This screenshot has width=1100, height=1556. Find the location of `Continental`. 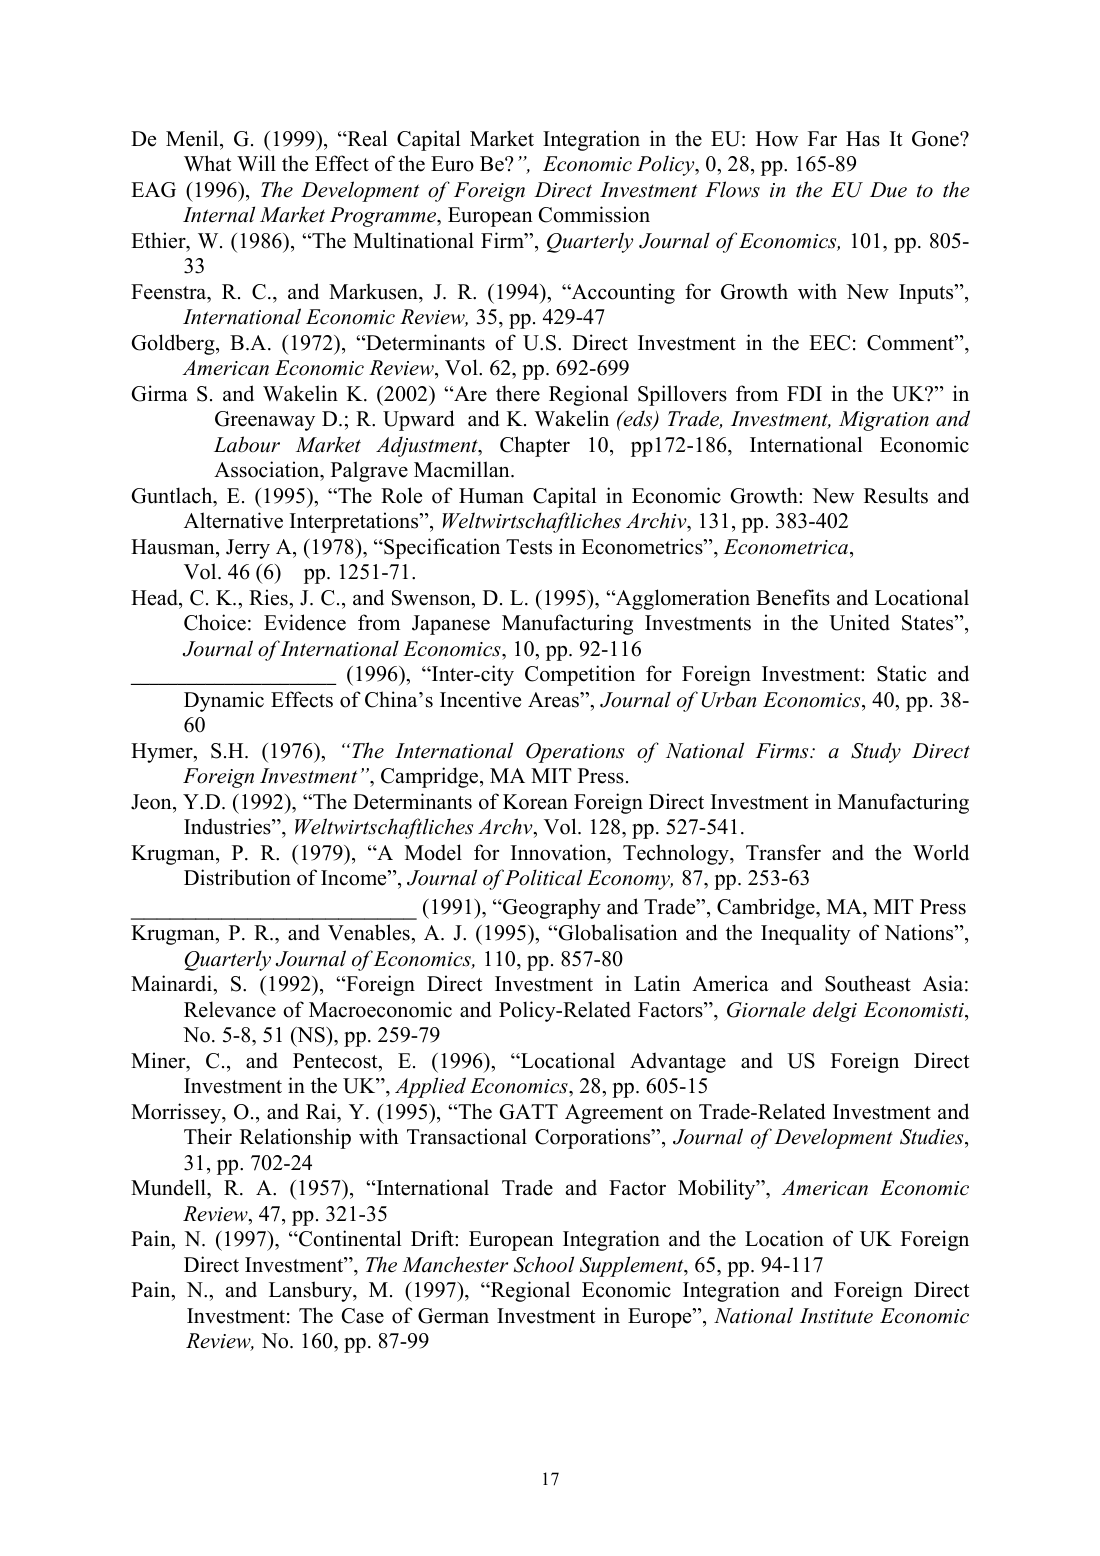

Continental is located at coordinates (349, 1238).
